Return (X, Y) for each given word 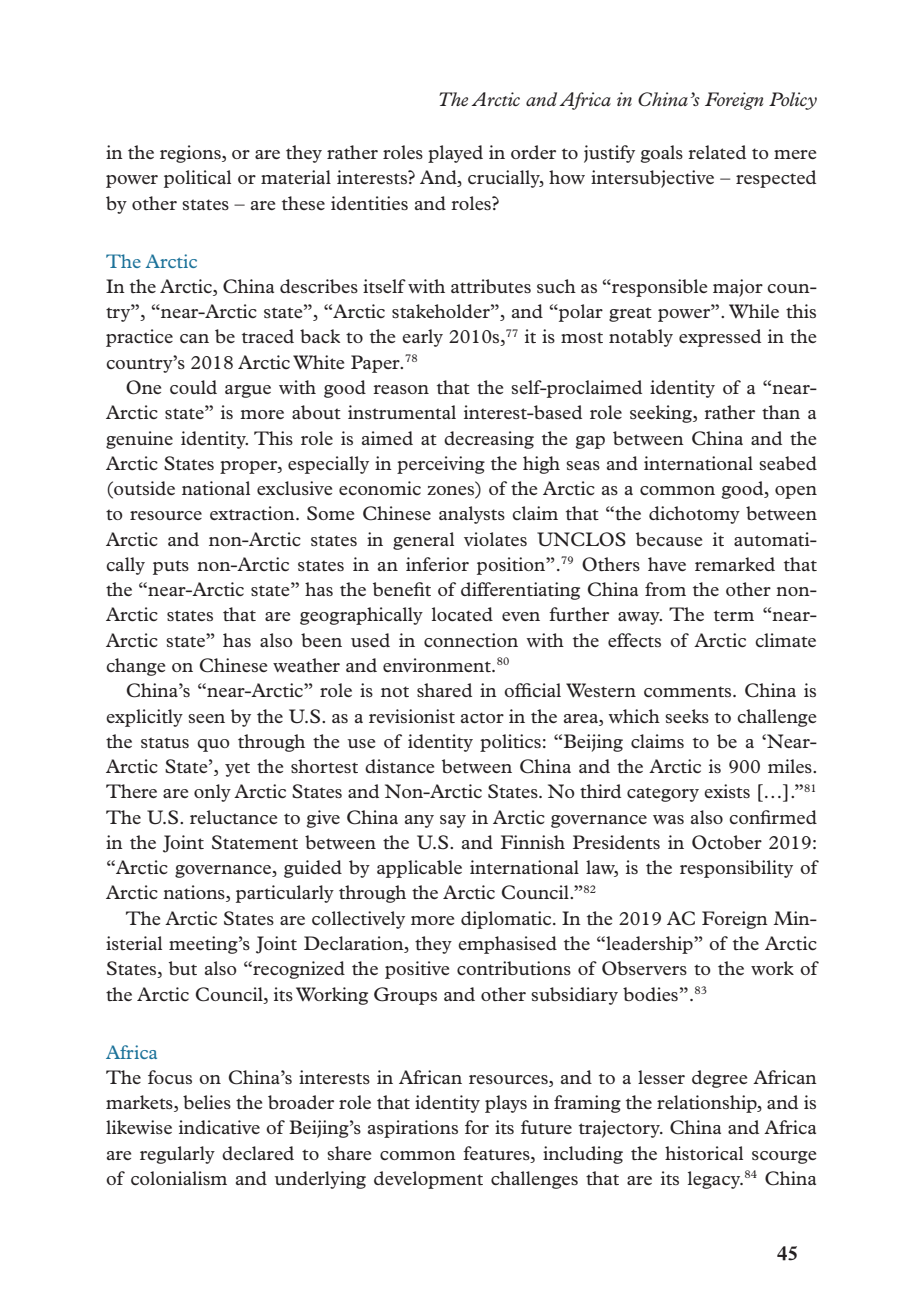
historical (704, 1153)
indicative (219, 1127)
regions (191, 154)
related (717, 152)
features (497, 1153)
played (455, 154)
